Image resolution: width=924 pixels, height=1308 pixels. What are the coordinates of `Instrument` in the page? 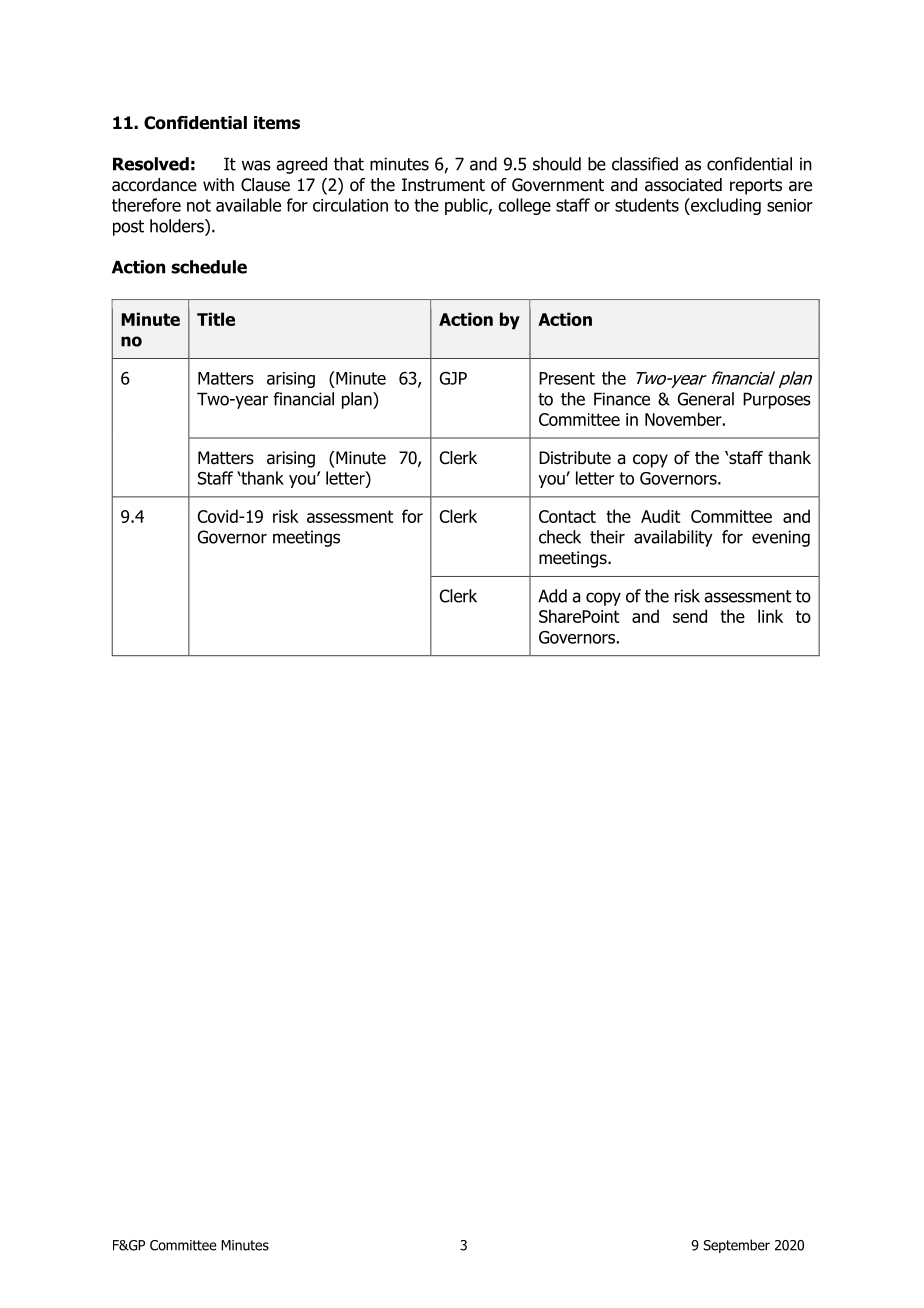 It's located at (443, 185).
